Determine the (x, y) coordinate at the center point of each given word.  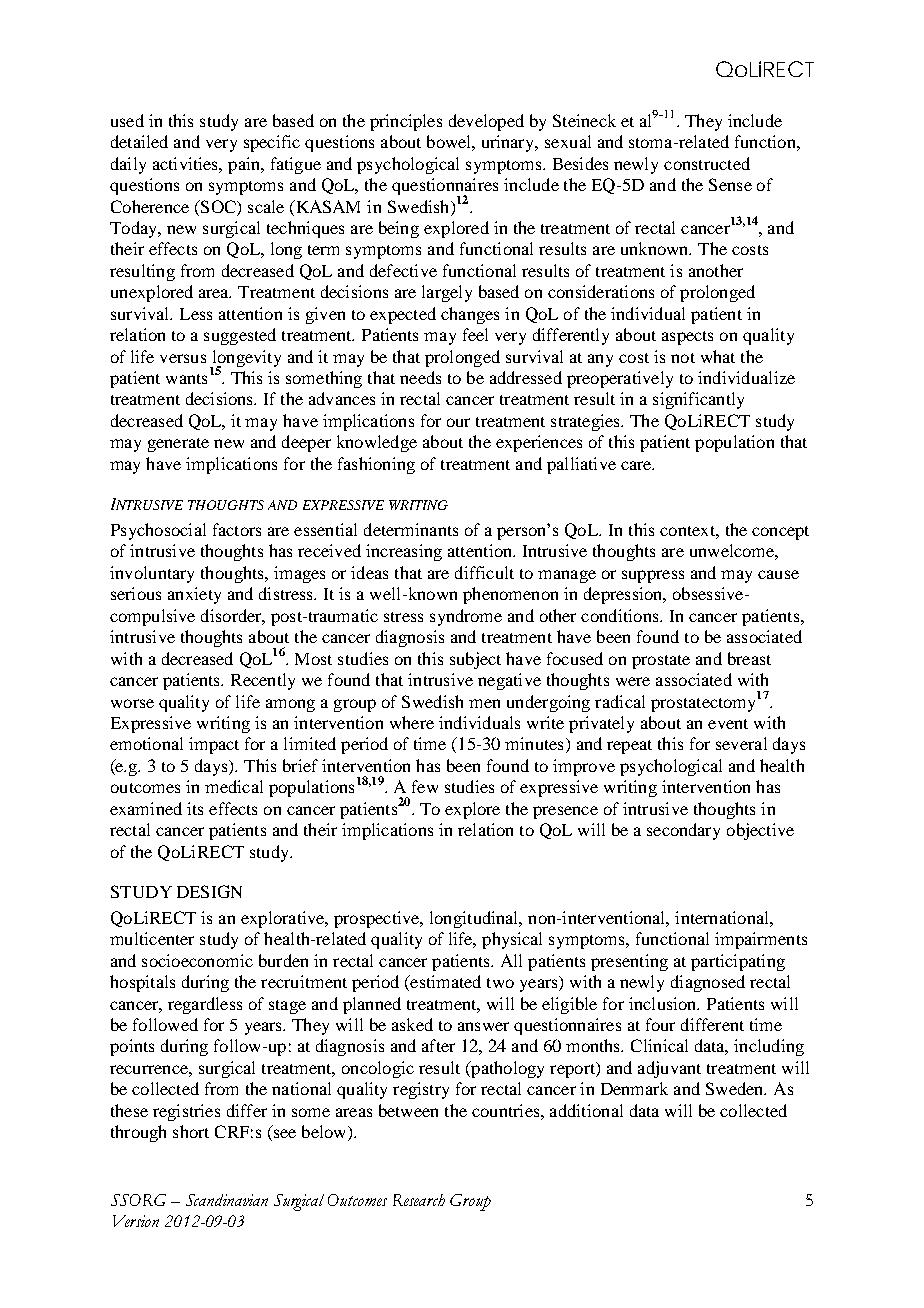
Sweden (736, 1088)
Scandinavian (227, 1200)
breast (749, 658)
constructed (707, 163)
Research (419, 1200)
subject (475, 660)
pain (245, 165)
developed (486, 122)
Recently (263, 681)
